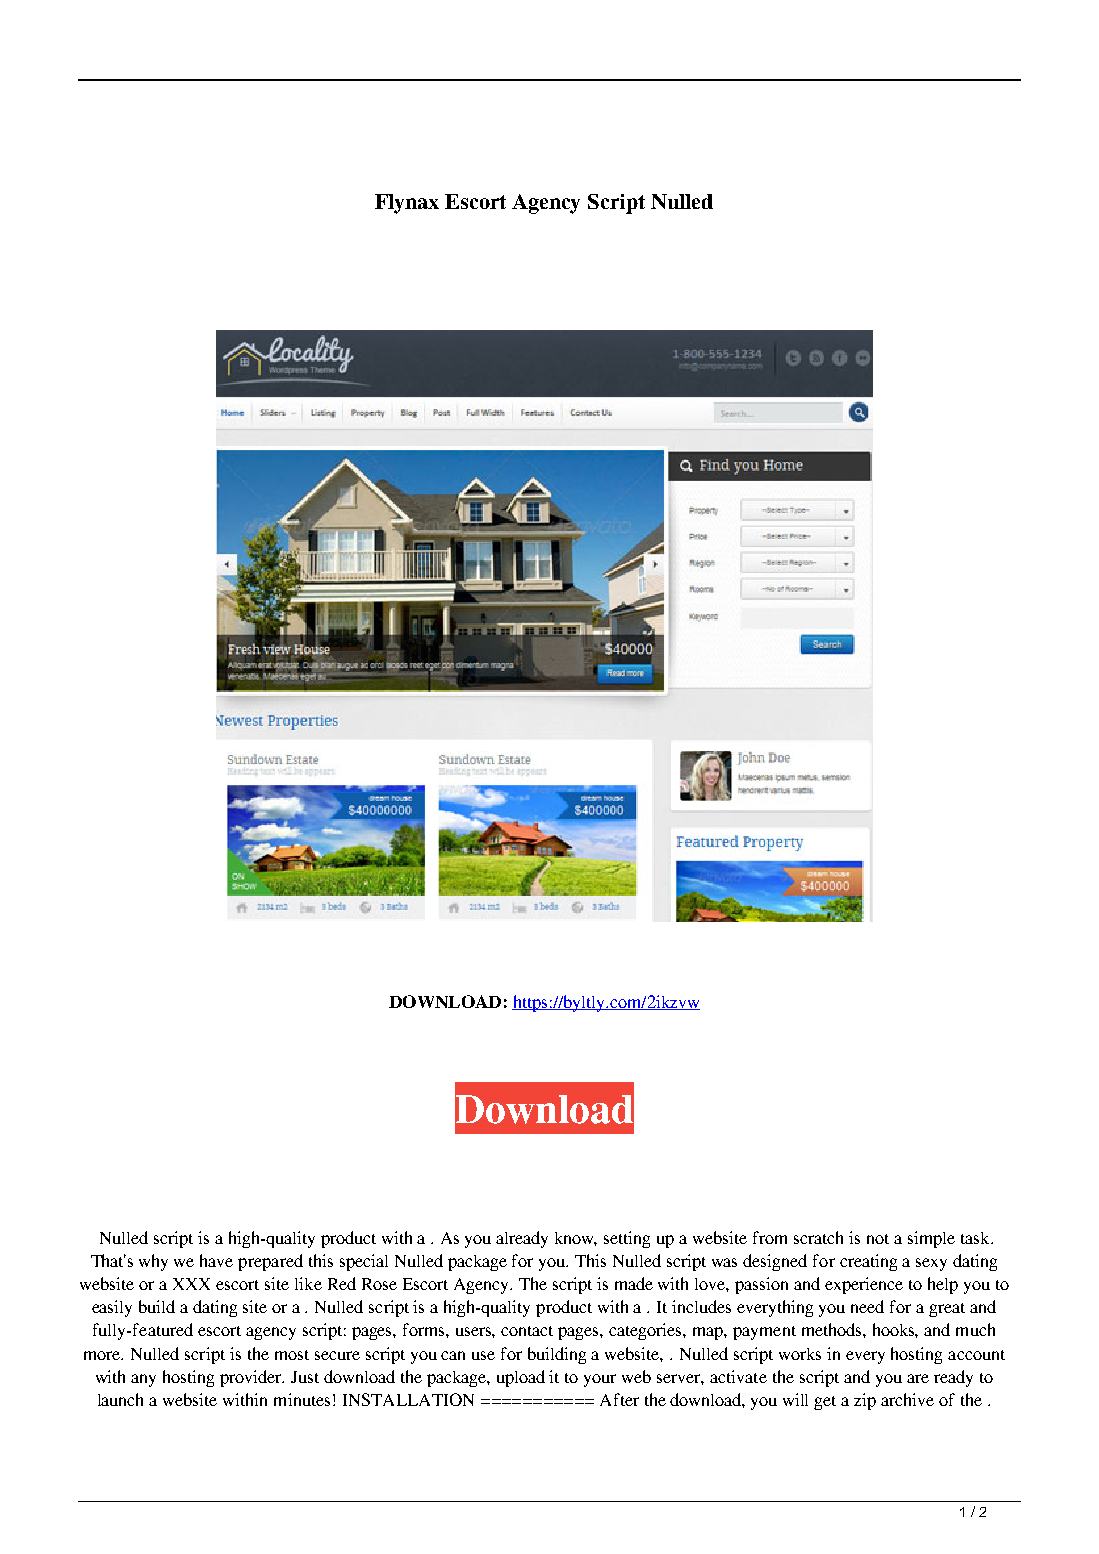 The height and width of the document is (1554, 1099). Describe the element at coordinates (833, 1329) in the document. I see `methods` at that location.
